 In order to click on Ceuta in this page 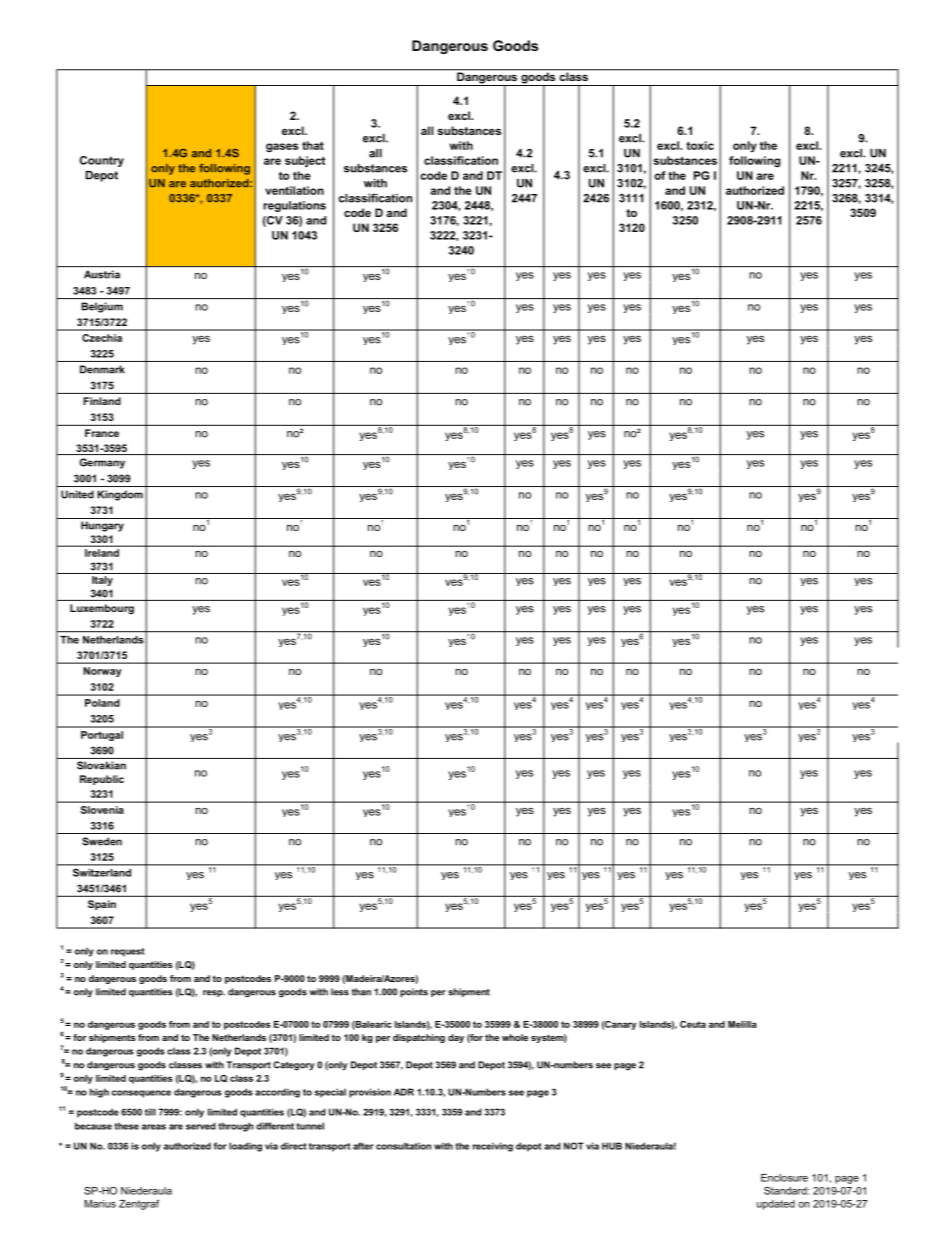, I will do `click(693, 1024)`.
